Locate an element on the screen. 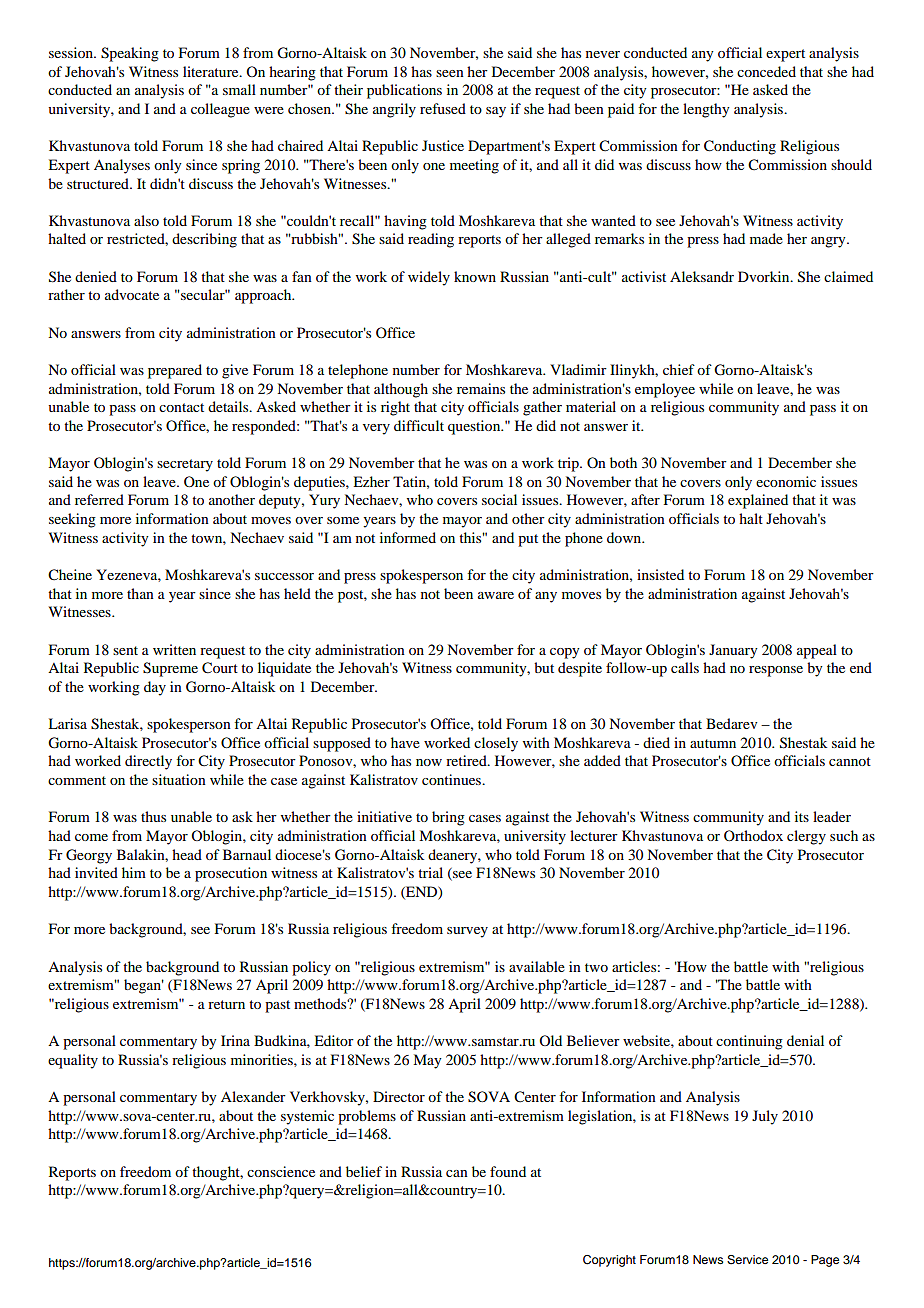 Image resolution: width=924 pixels, height=1308 pixels. conceded is located at coordinates (766, 71).
